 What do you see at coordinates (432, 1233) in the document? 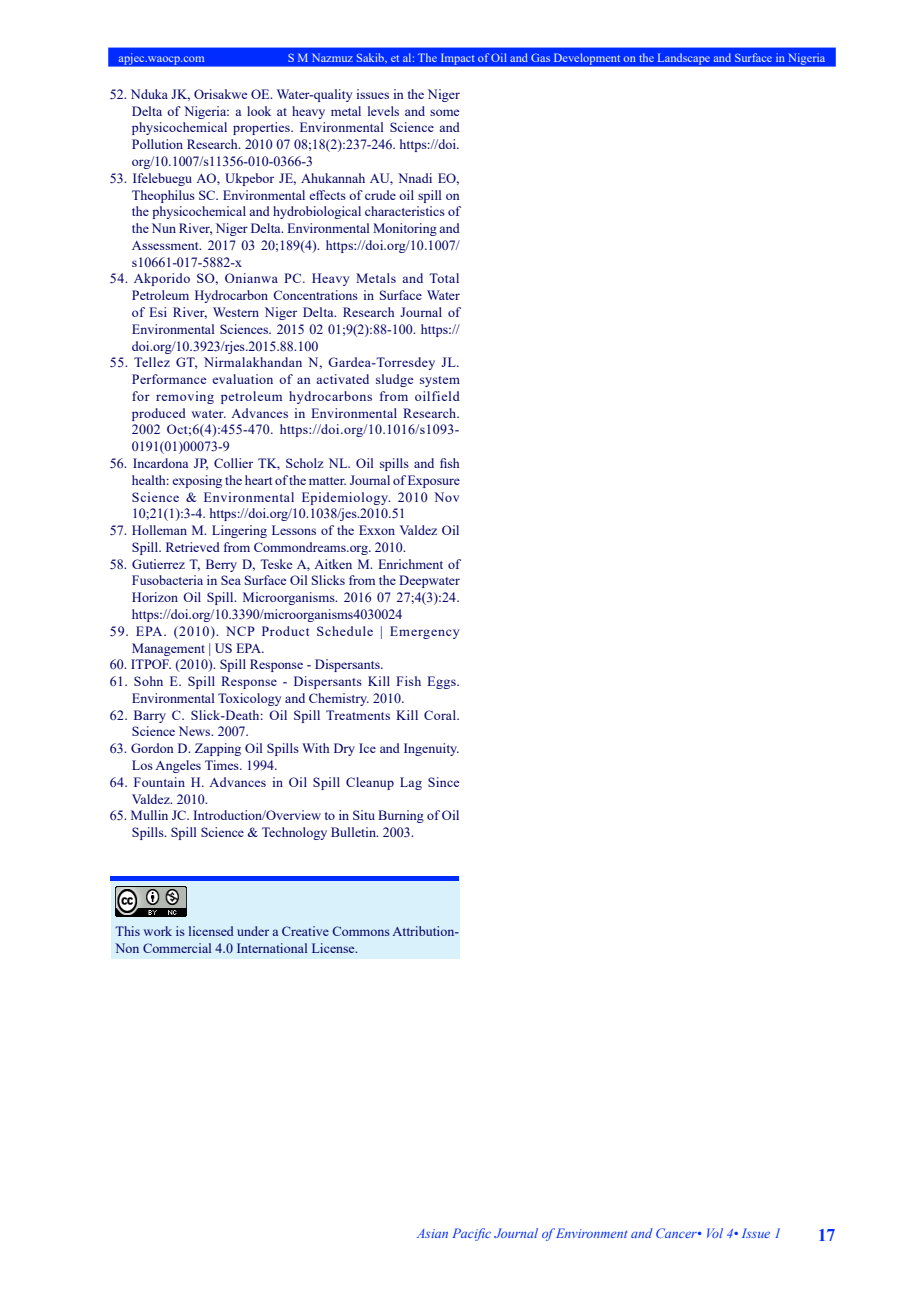
I see `Asian` at bounding box center [432, 1233].
